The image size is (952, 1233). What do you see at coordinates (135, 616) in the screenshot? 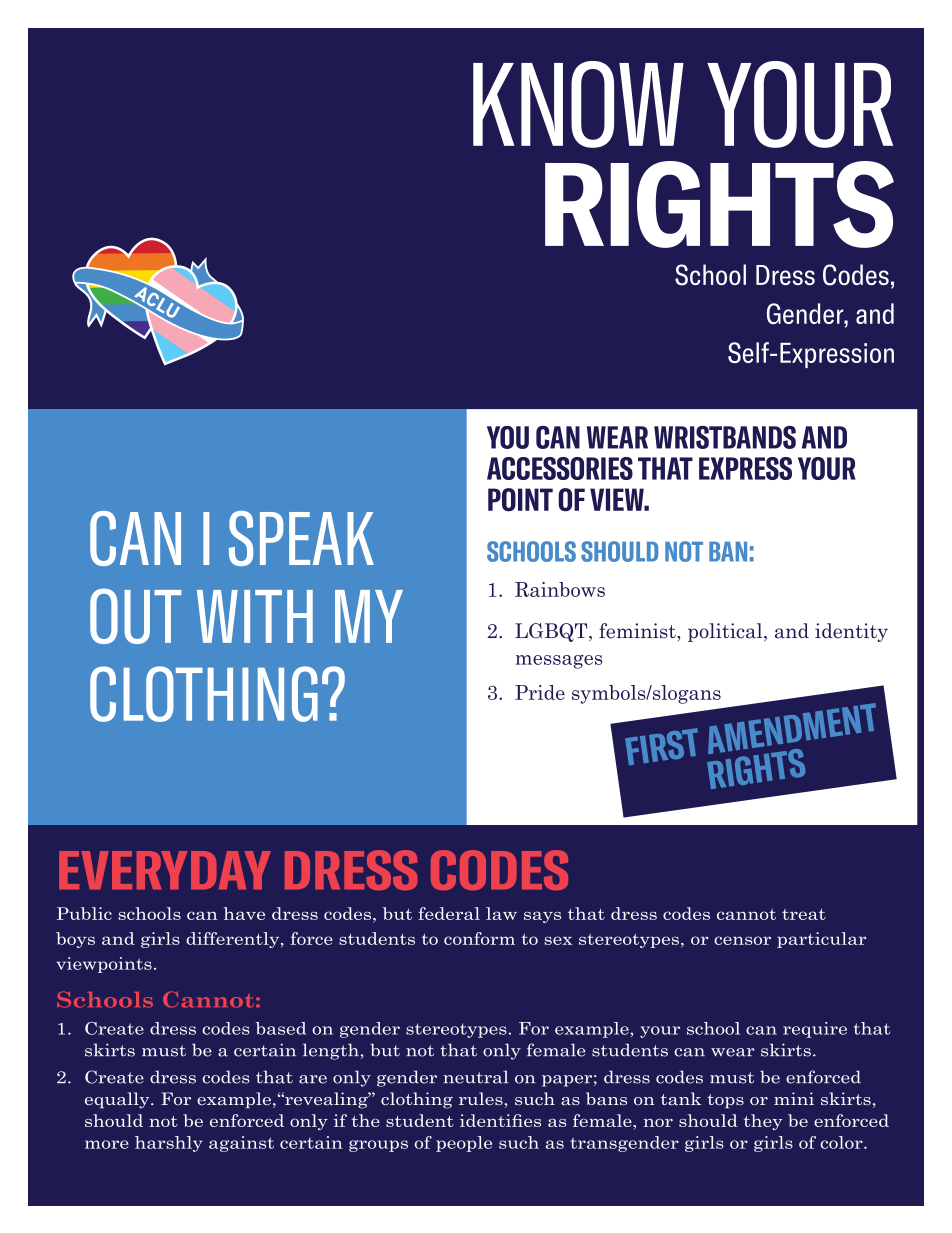
I see `OUT` at bounding box center [135, 616].
